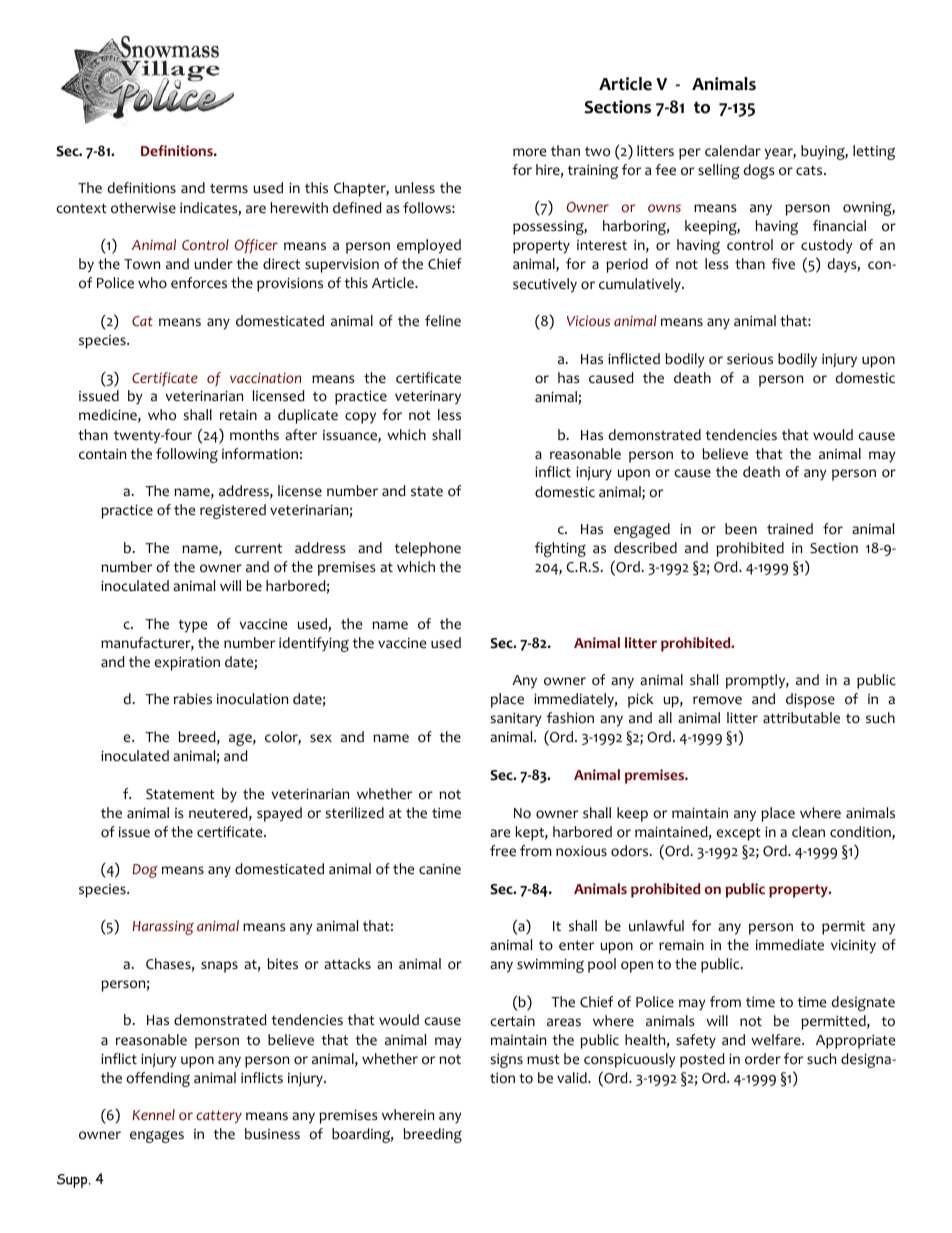 The image size is (952, 1233). Describe the element at coordinates (759, 171) in the screenshot. I see `dogs` at that location.
